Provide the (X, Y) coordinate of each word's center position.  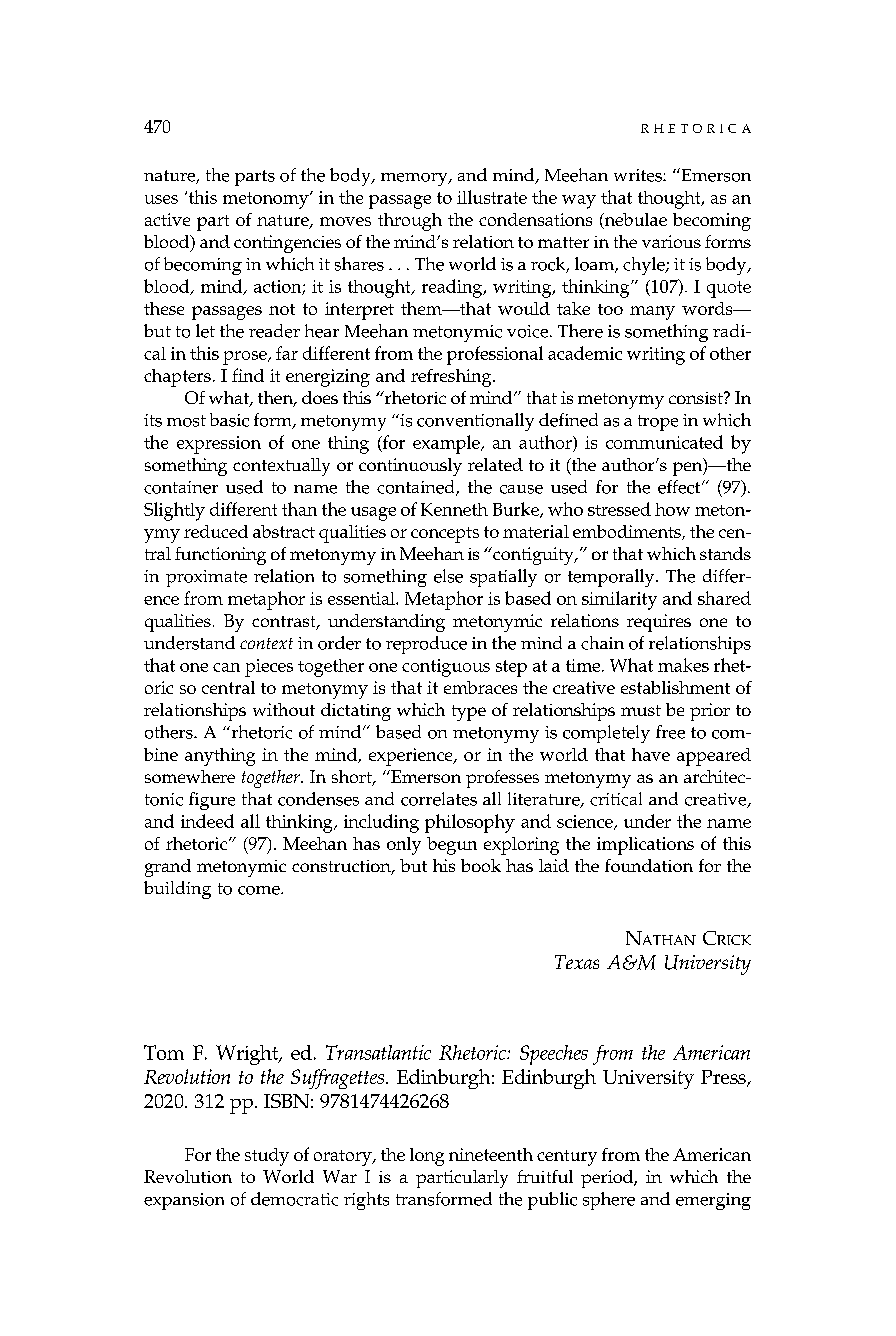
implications (645, 846)
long (427, 1157)
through (410, 222)
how (672, 509)
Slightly (174, 511)
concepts (445, 535)
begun (452, 846)
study (267, 1157)
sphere (609, 1201)
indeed (207, 821)
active (167, 219)
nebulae (634, 221)
